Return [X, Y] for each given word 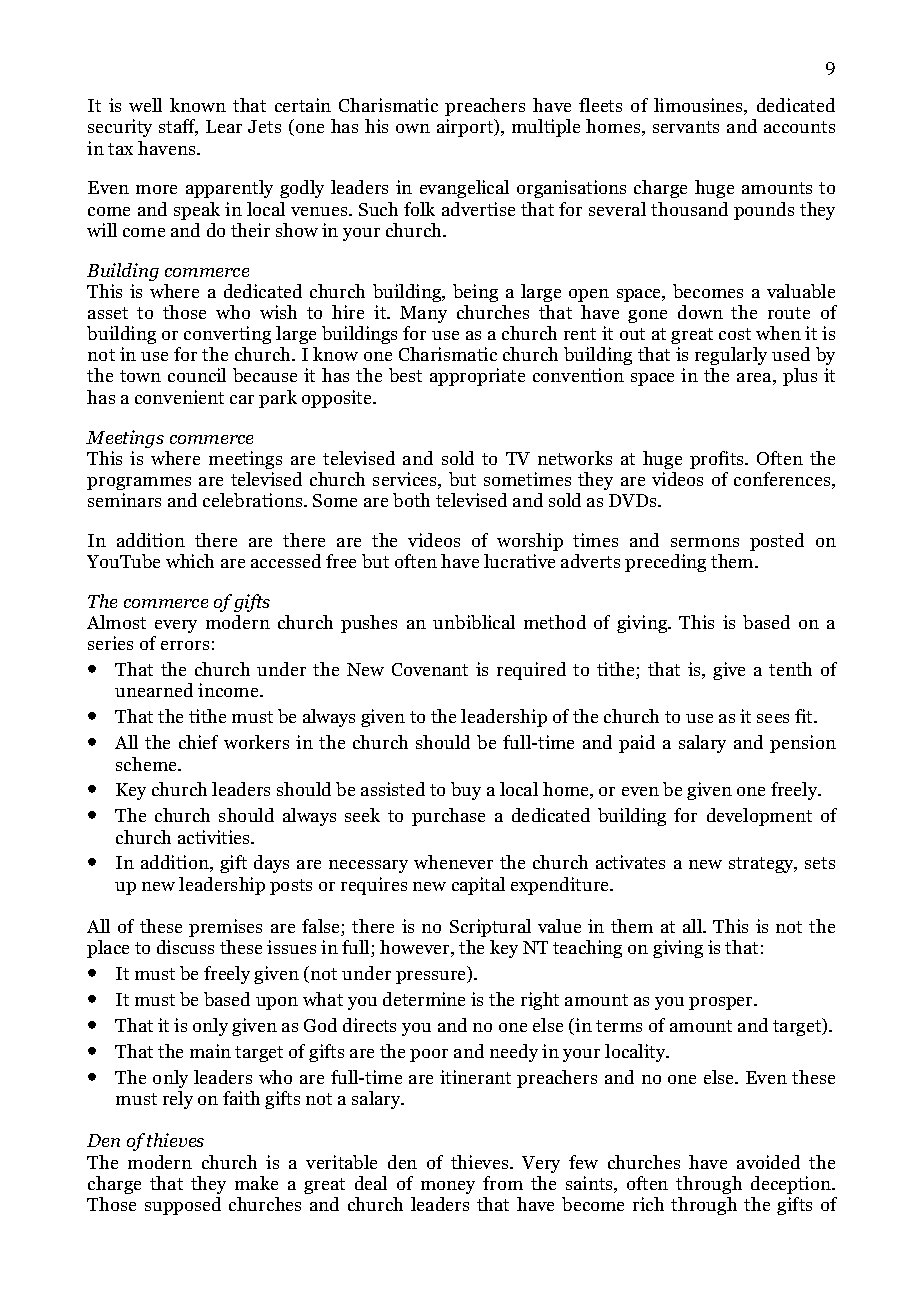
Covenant [430, 669]
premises [225, 928]
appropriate [477, 377]
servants [686, 127]
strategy [763, 865]
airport [466, 128]
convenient [179, 397]
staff [178, 127]
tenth [790, 669]
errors [185, 645]
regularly [731, 356]
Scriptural [490, 928]
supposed [183, 1206]
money [448, 1187]
